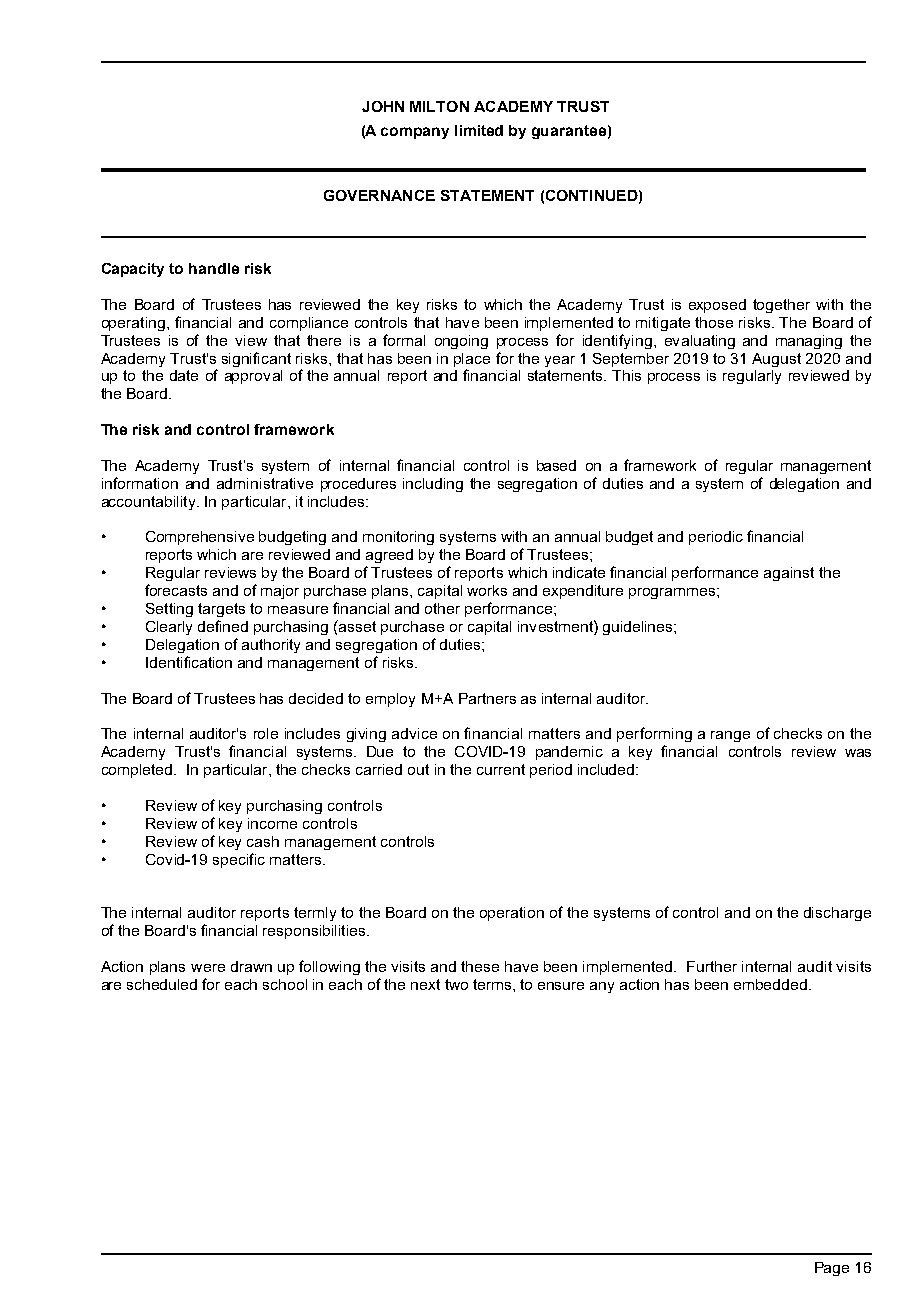 The height and width of the image is (1308, 924). What do you see at coordinates (493, 984) in the image?
I see `terms` at bounding box center [493, 984].
